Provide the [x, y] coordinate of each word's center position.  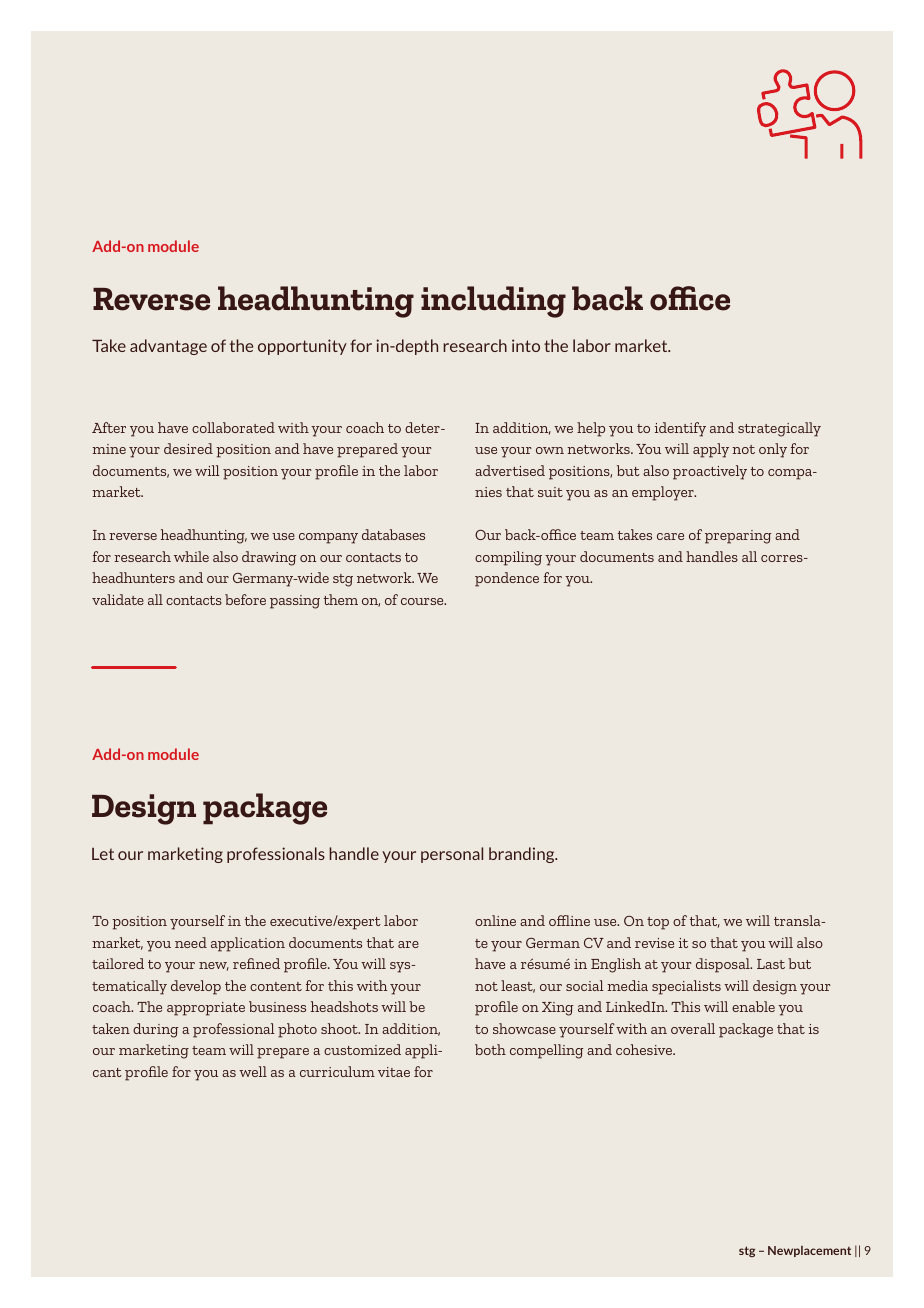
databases [393, 534]
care [670, 536]
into [526, 345]
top [658, 923]
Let [103, 854]
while [191, 556]
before [245, 599]
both [490, 1049]
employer [664, 493]
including [493, 302]
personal [452, 855]
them [341, 599]
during [155, 1030]
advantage [168, 347]
